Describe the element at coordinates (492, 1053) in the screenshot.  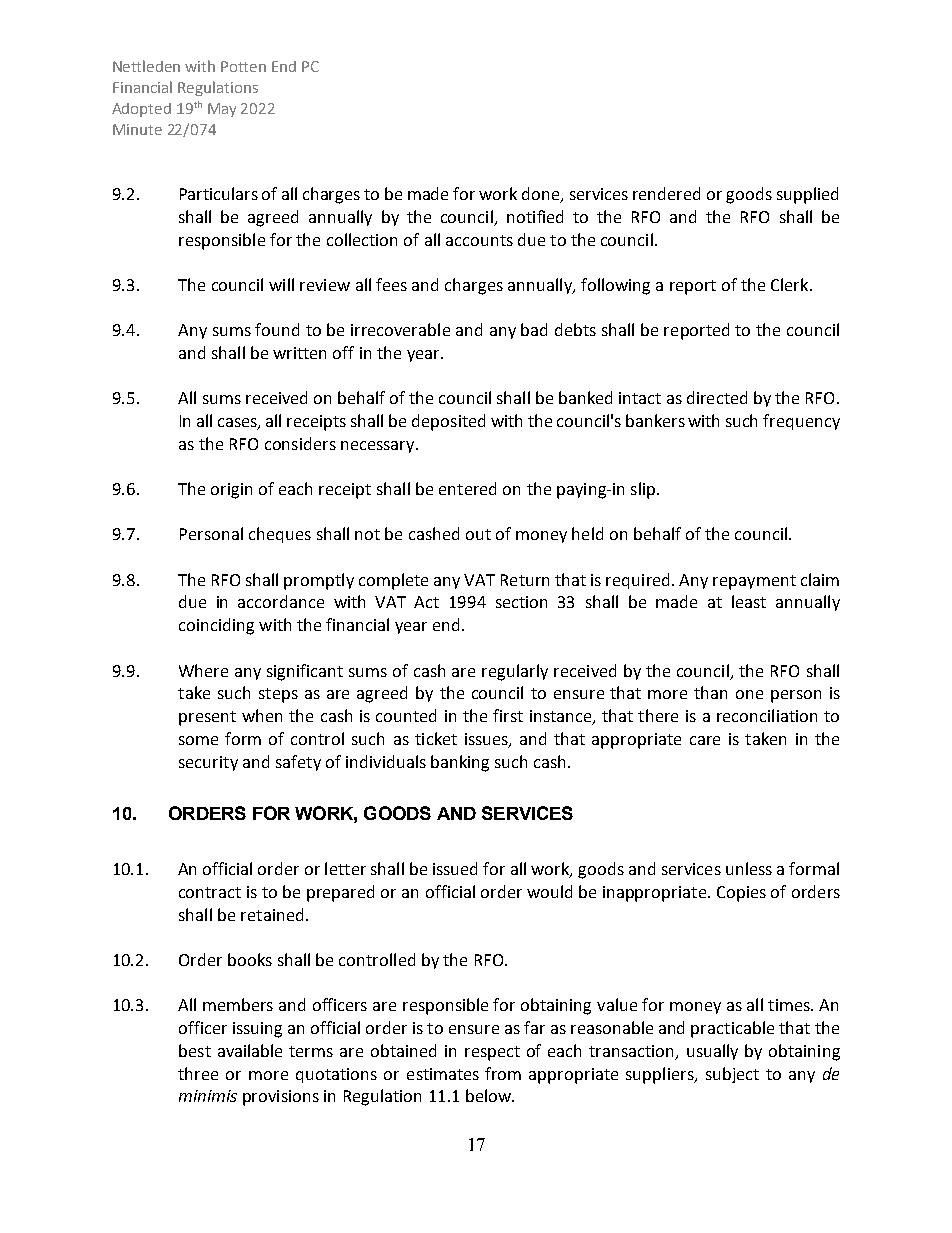
I see `respect` at that location.
